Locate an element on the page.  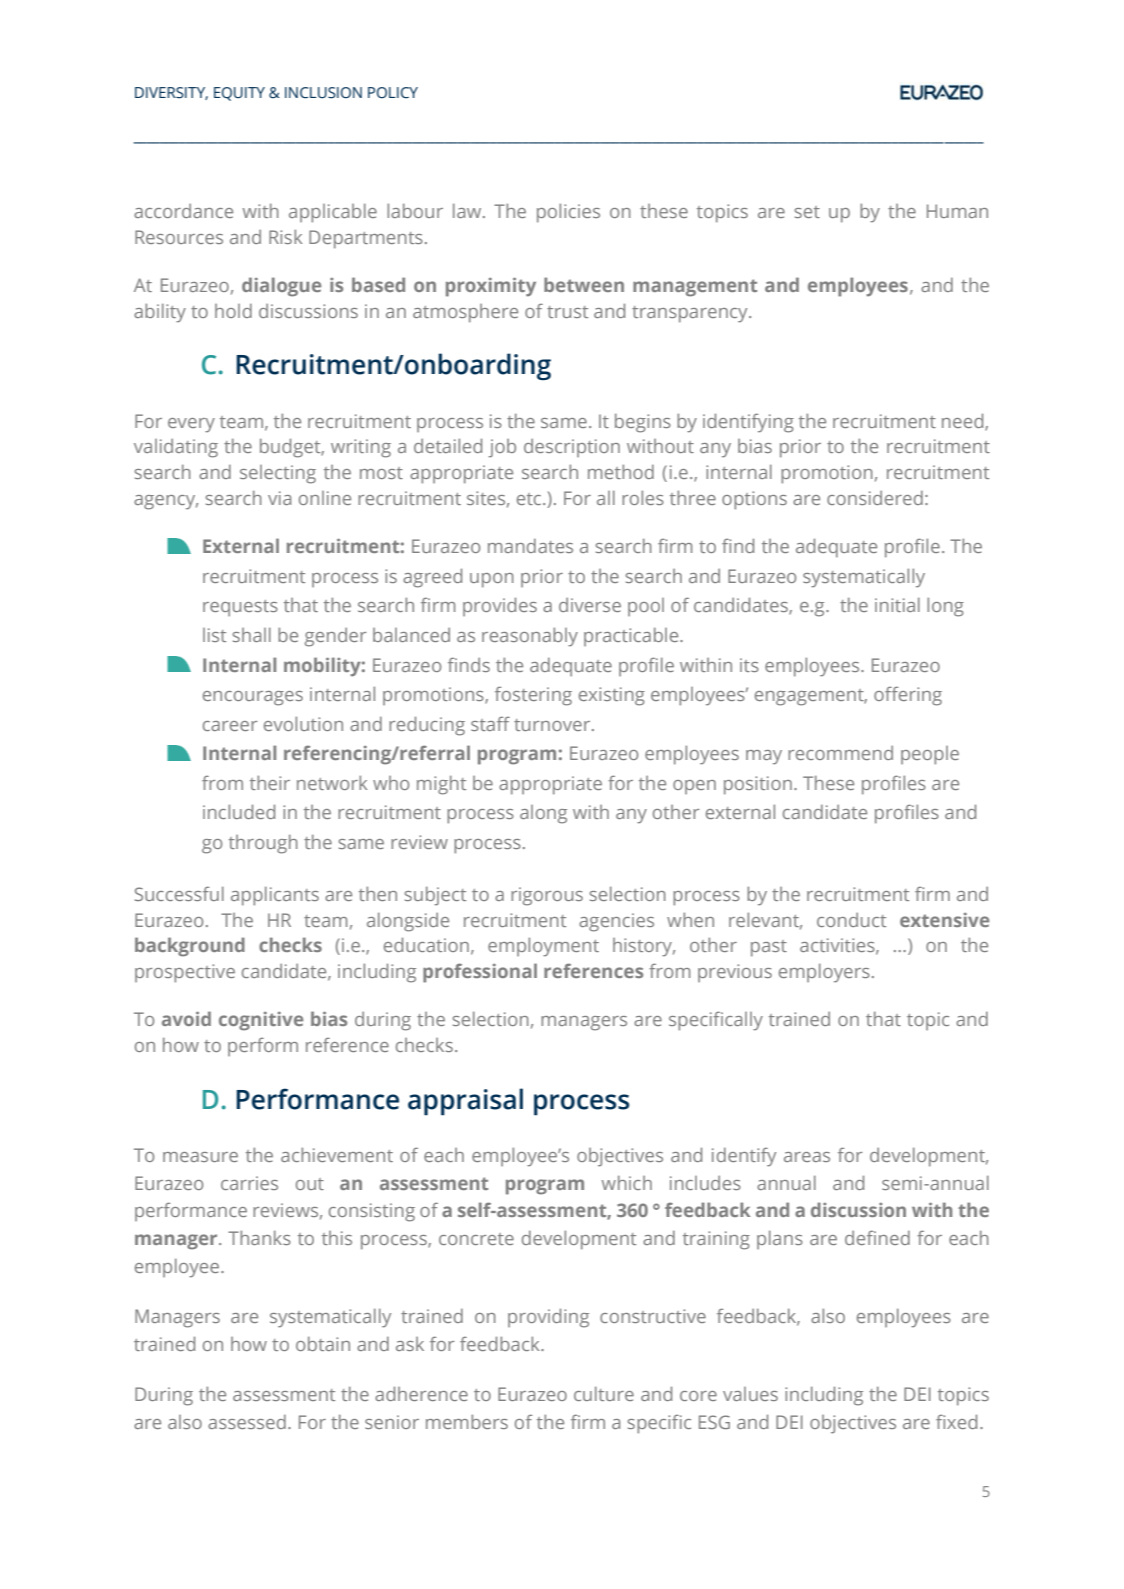
mandates is located at coordinates (530, 546).
